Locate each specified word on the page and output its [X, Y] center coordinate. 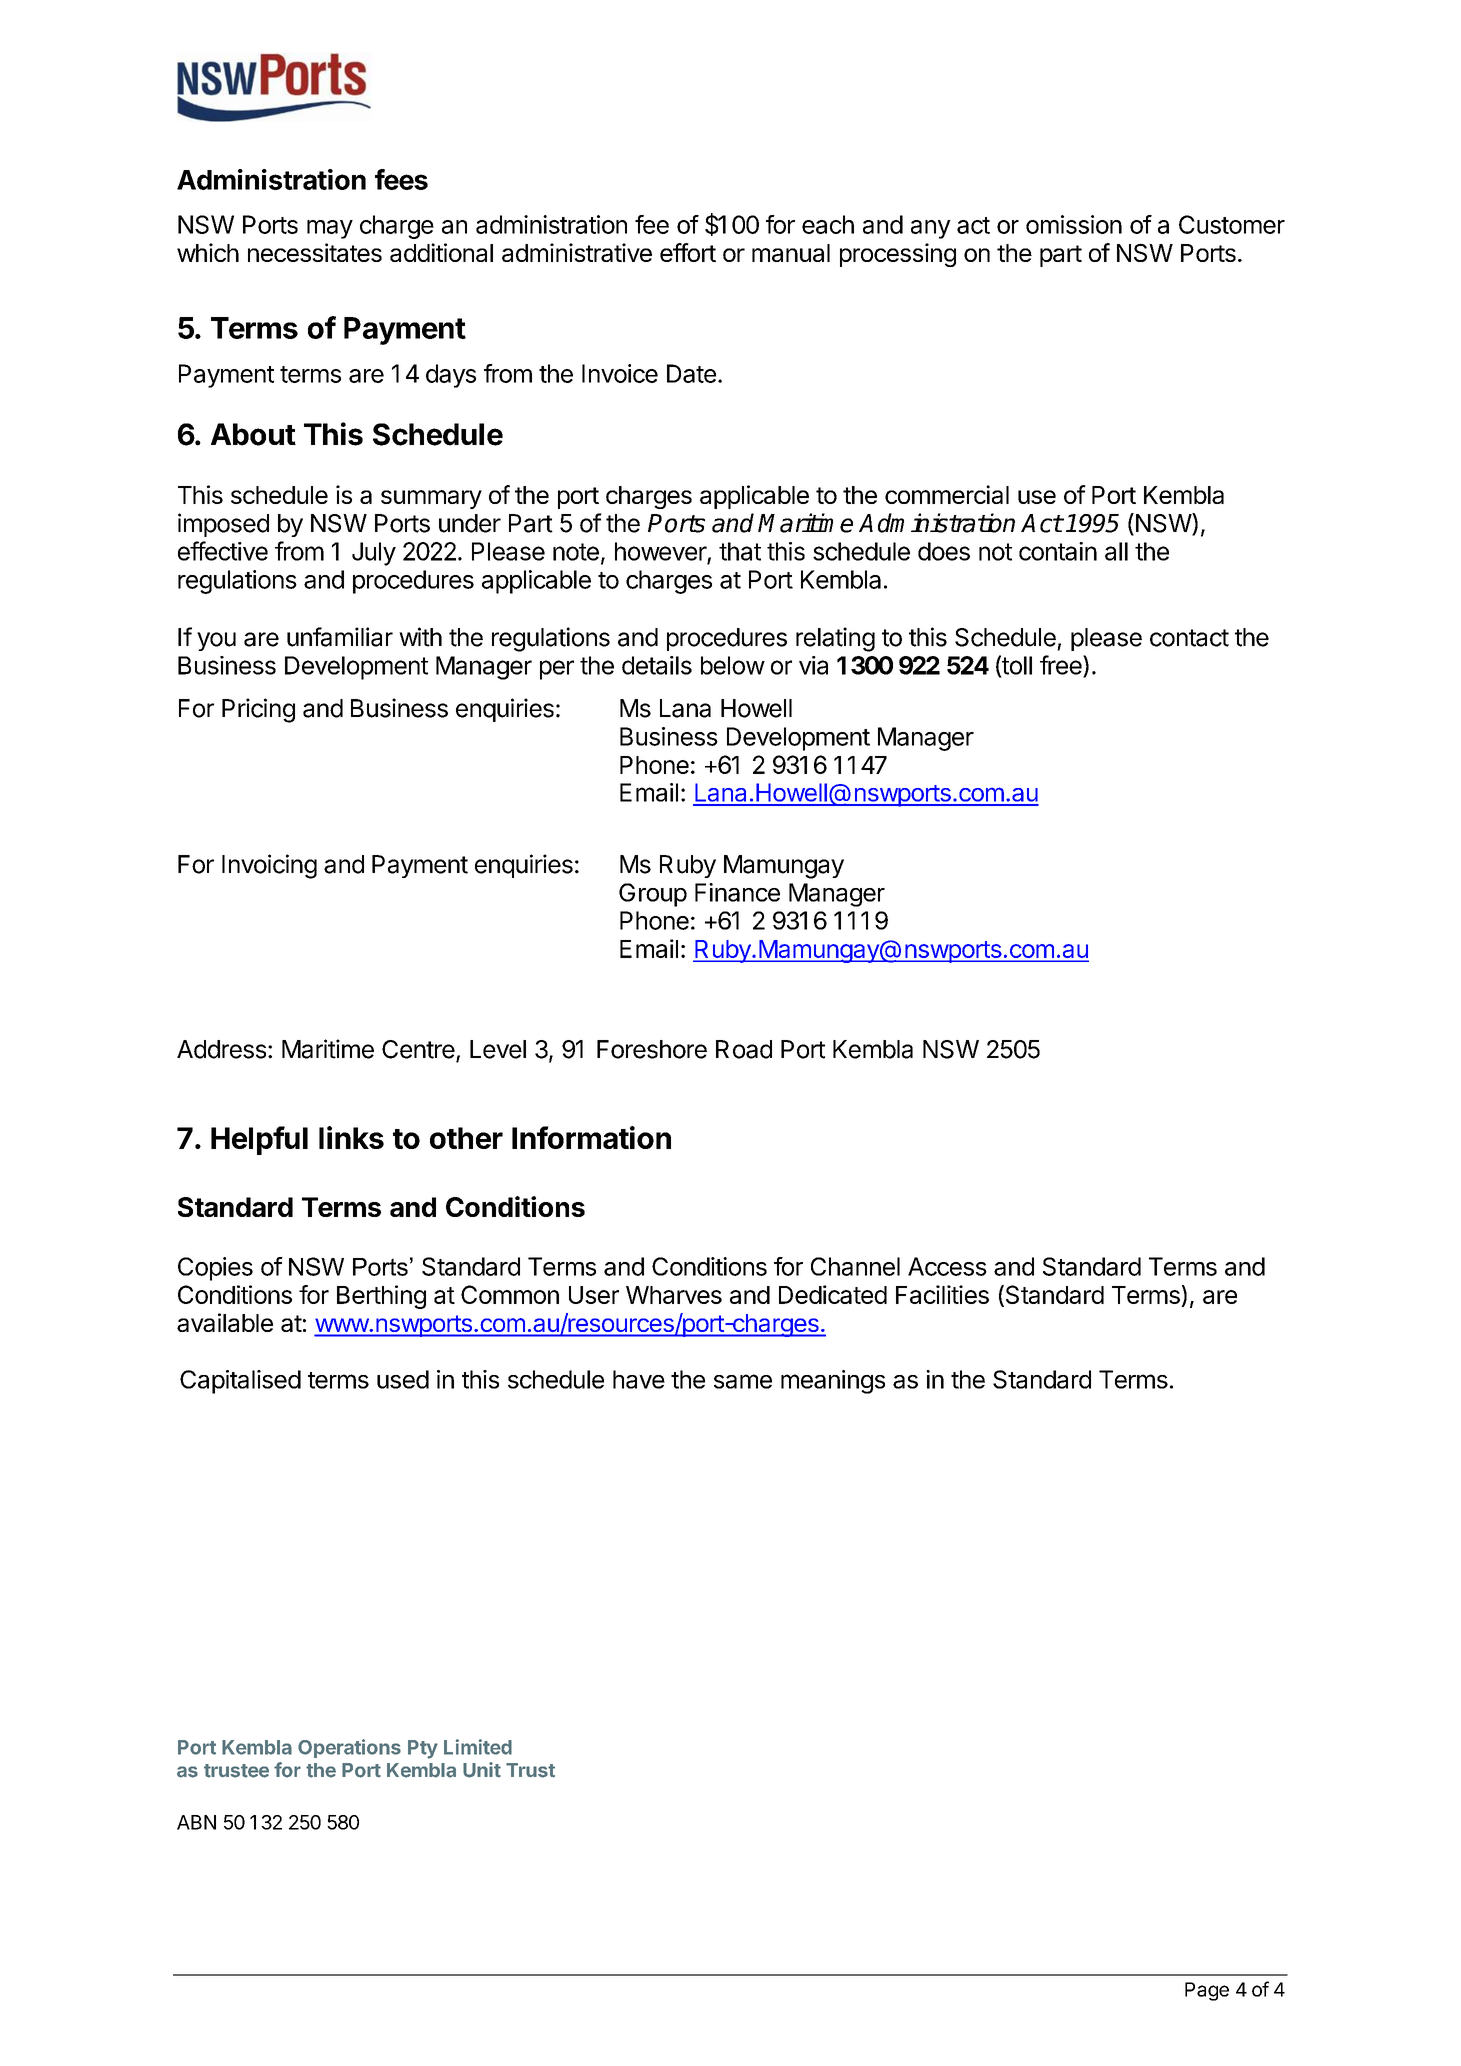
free [1062, 666]
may [330, 229]
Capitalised [240, 1382]
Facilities [942, 1294]
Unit [482, 1770]
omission [1074, 224]
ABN [196, 1822]
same [743, 1381]
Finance [737, 892]
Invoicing [269, 866]
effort [688, 252]
